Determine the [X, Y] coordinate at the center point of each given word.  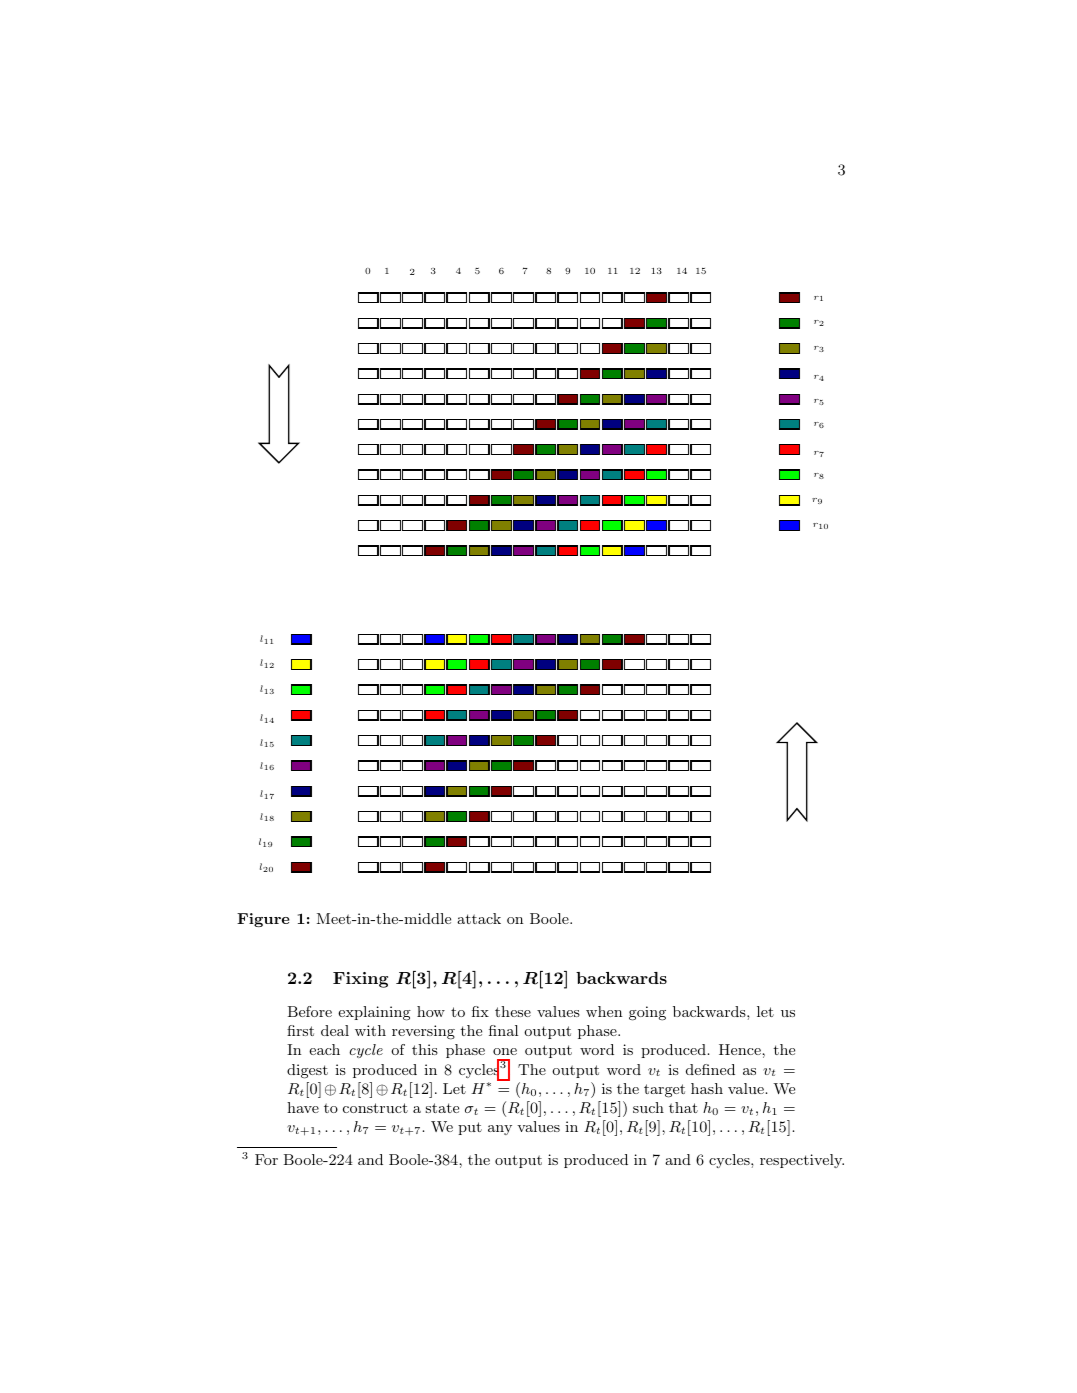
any [500, 1130]
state [442, 1108]
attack [479, 918]
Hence [741, 1049]
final [503, 1030]
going [647, 1013]
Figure [263, 920]
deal [335, 1030]
